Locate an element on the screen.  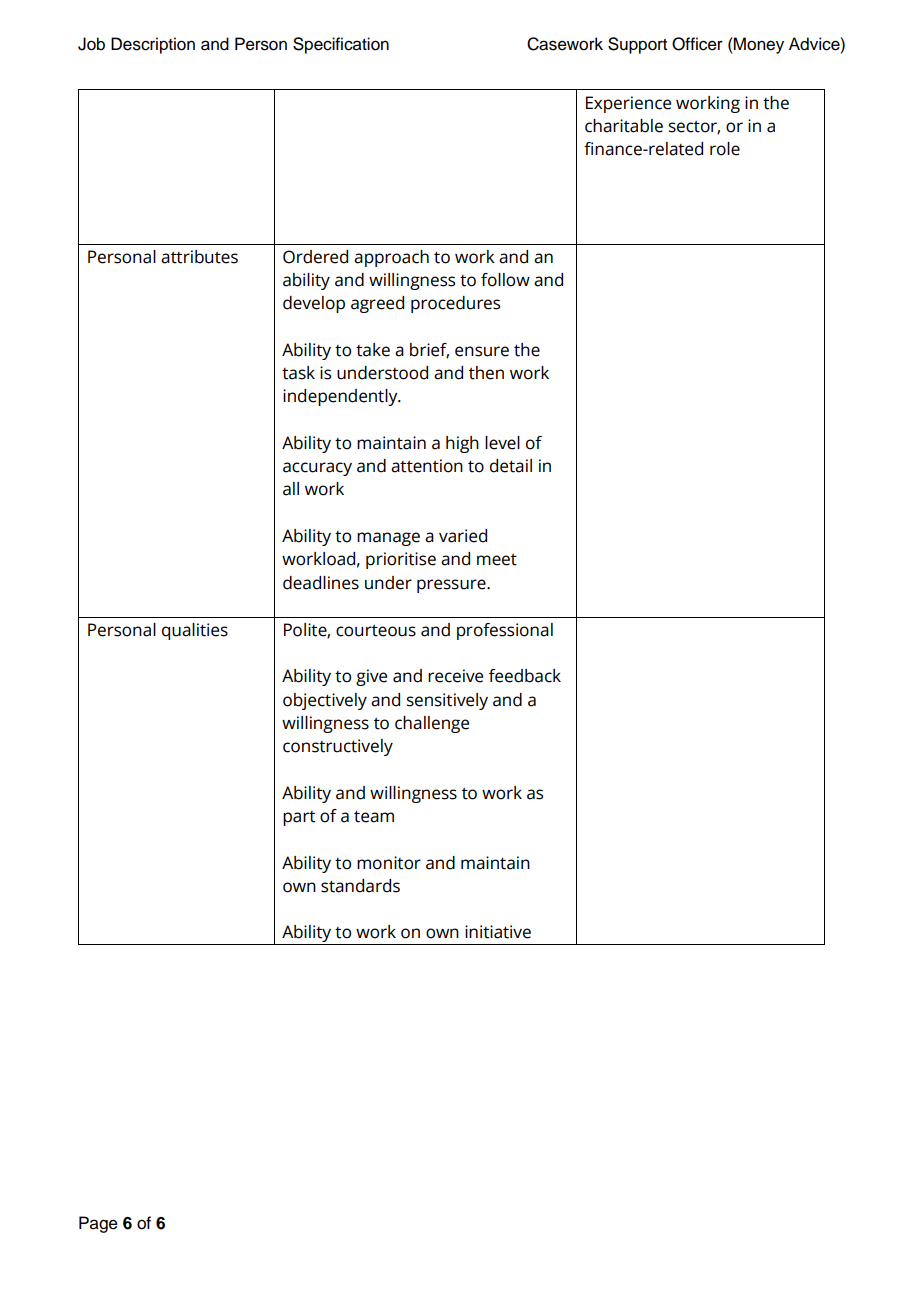
courteous is located at coordinates (376, 631).
